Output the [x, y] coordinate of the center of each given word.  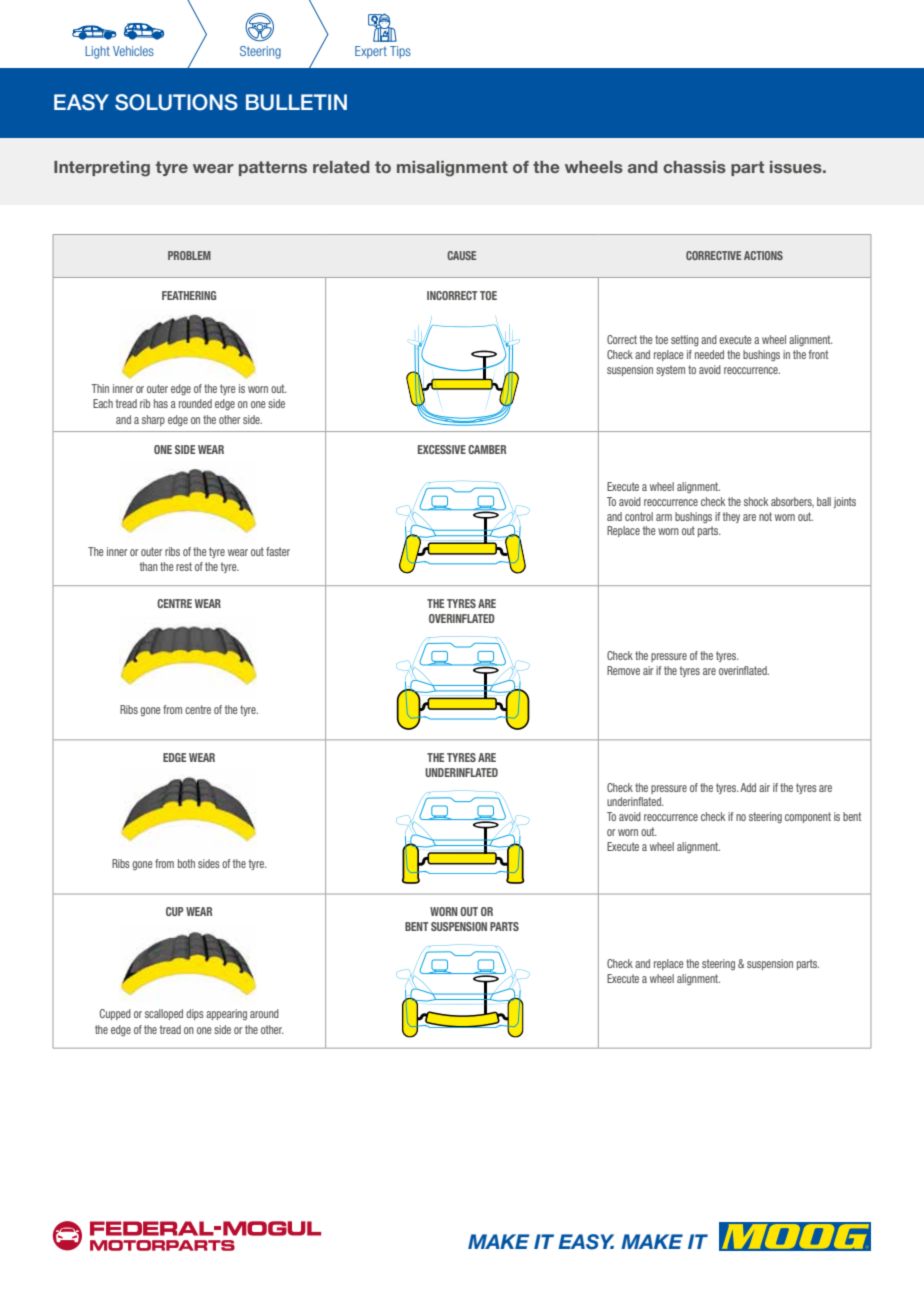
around [264, 1013]
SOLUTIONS [176, 102]
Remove [623, 670]
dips [195, 1014]
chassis [694, 167]
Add [748, 787]
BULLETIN [296, 102]
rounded [195, 403]
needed [709, 354]
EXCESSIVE [442, 449]
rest [184, 566]
